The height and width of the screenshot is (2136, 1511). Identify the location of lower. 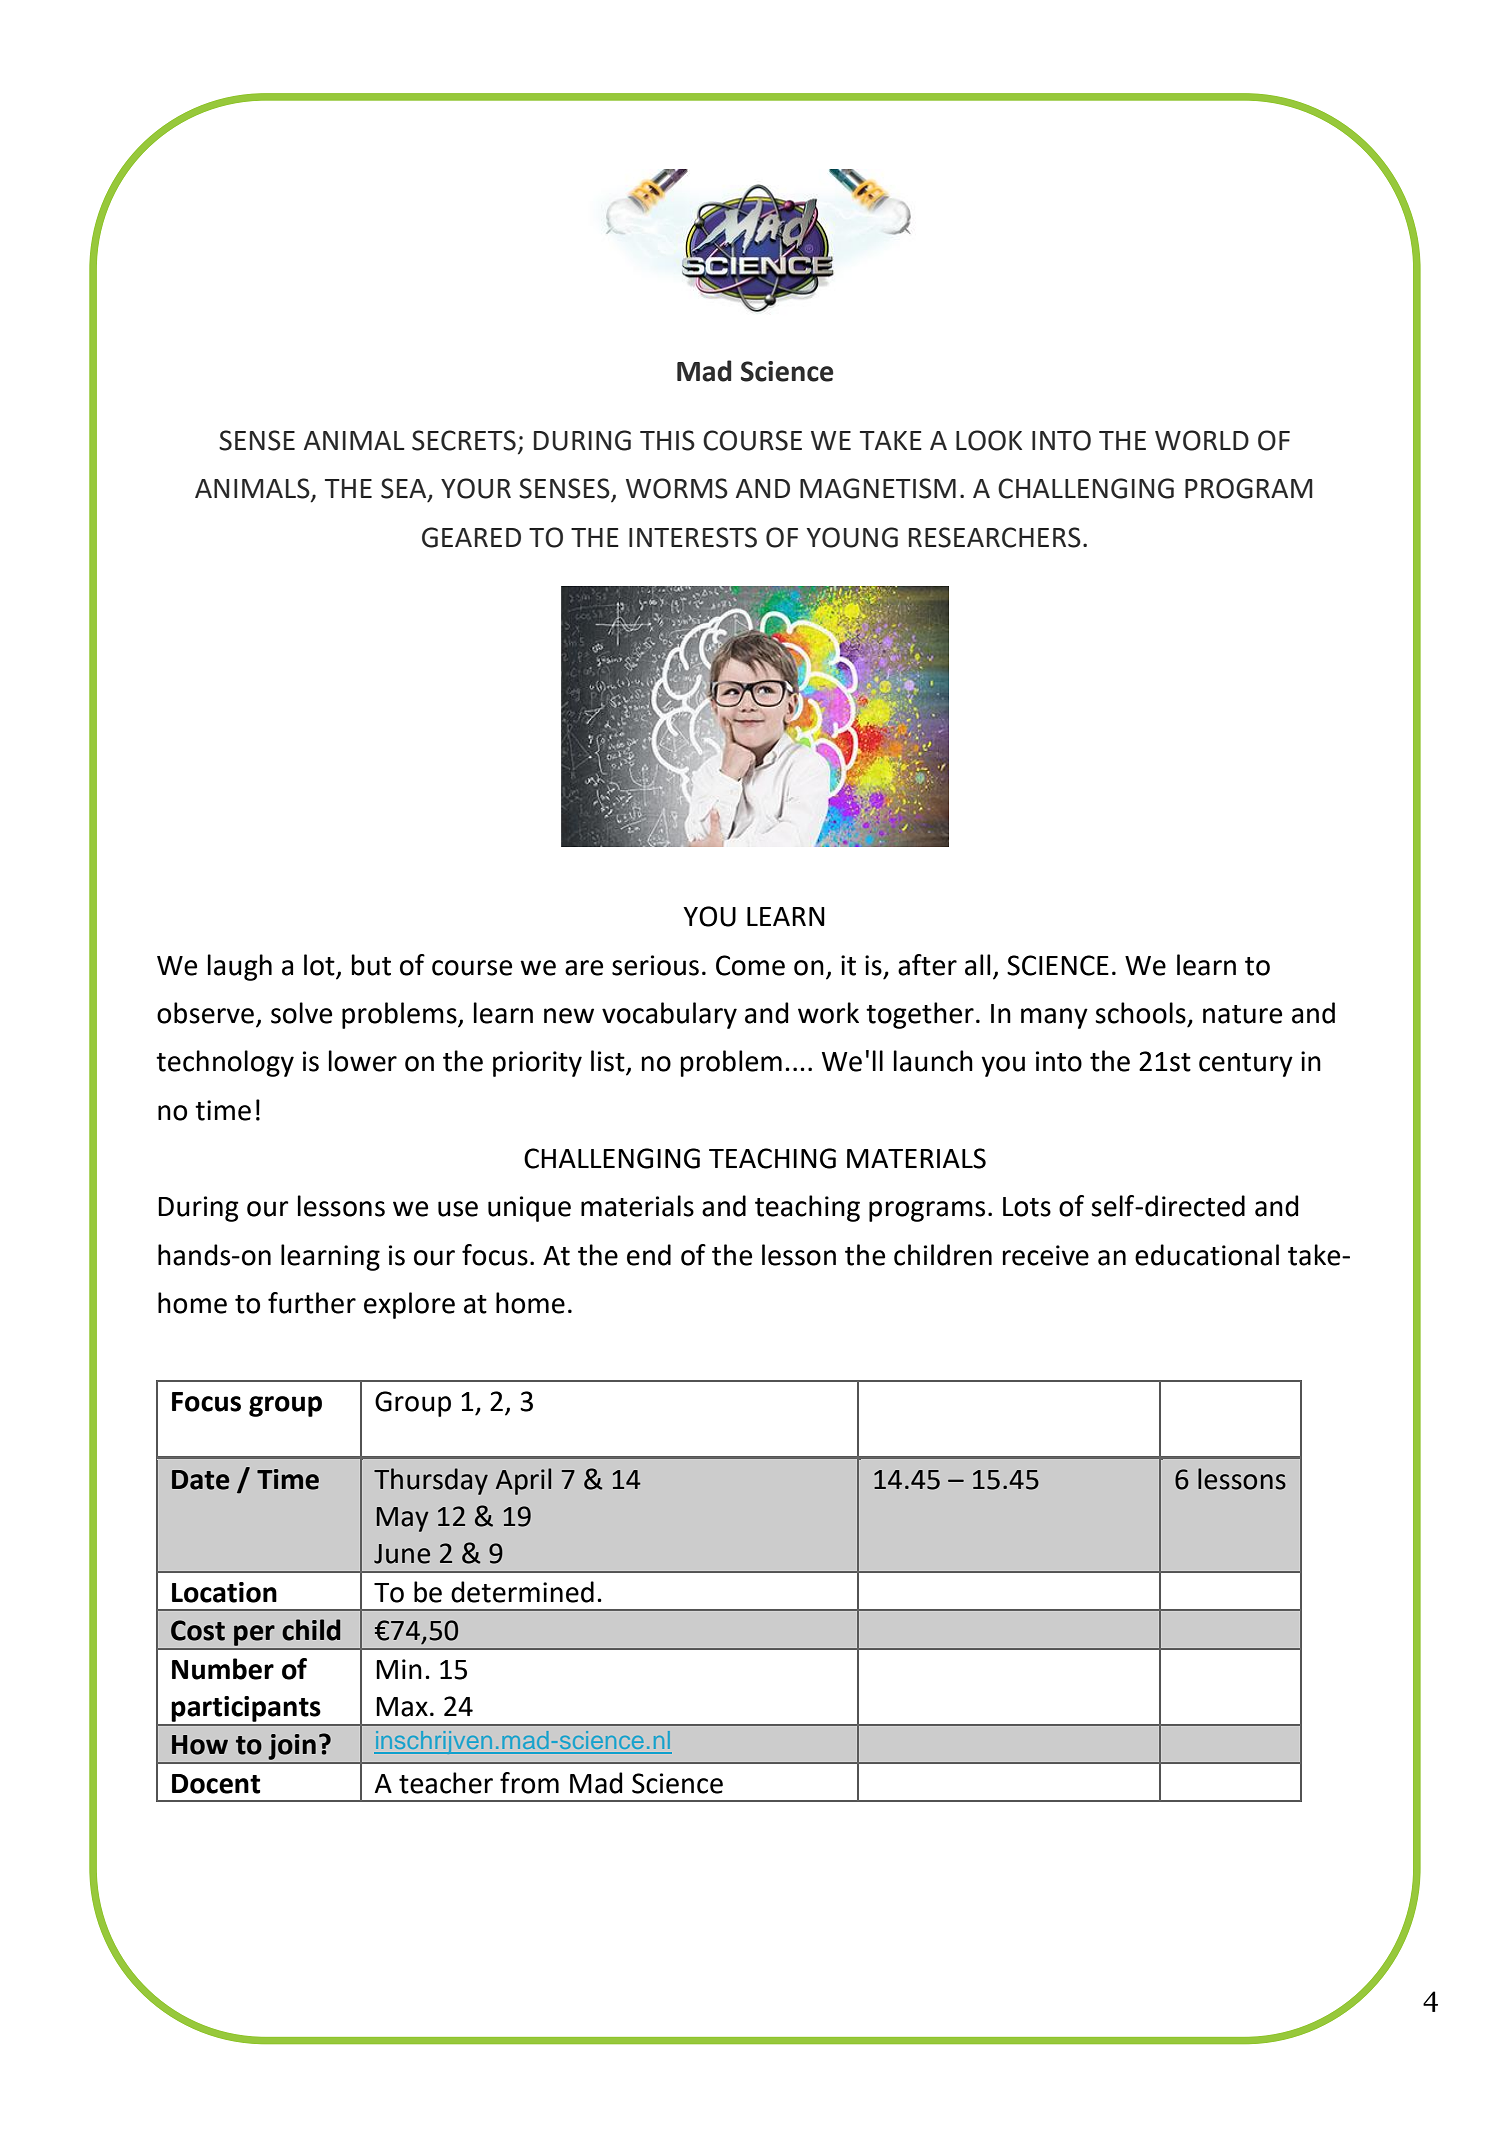
(363, 1061).
